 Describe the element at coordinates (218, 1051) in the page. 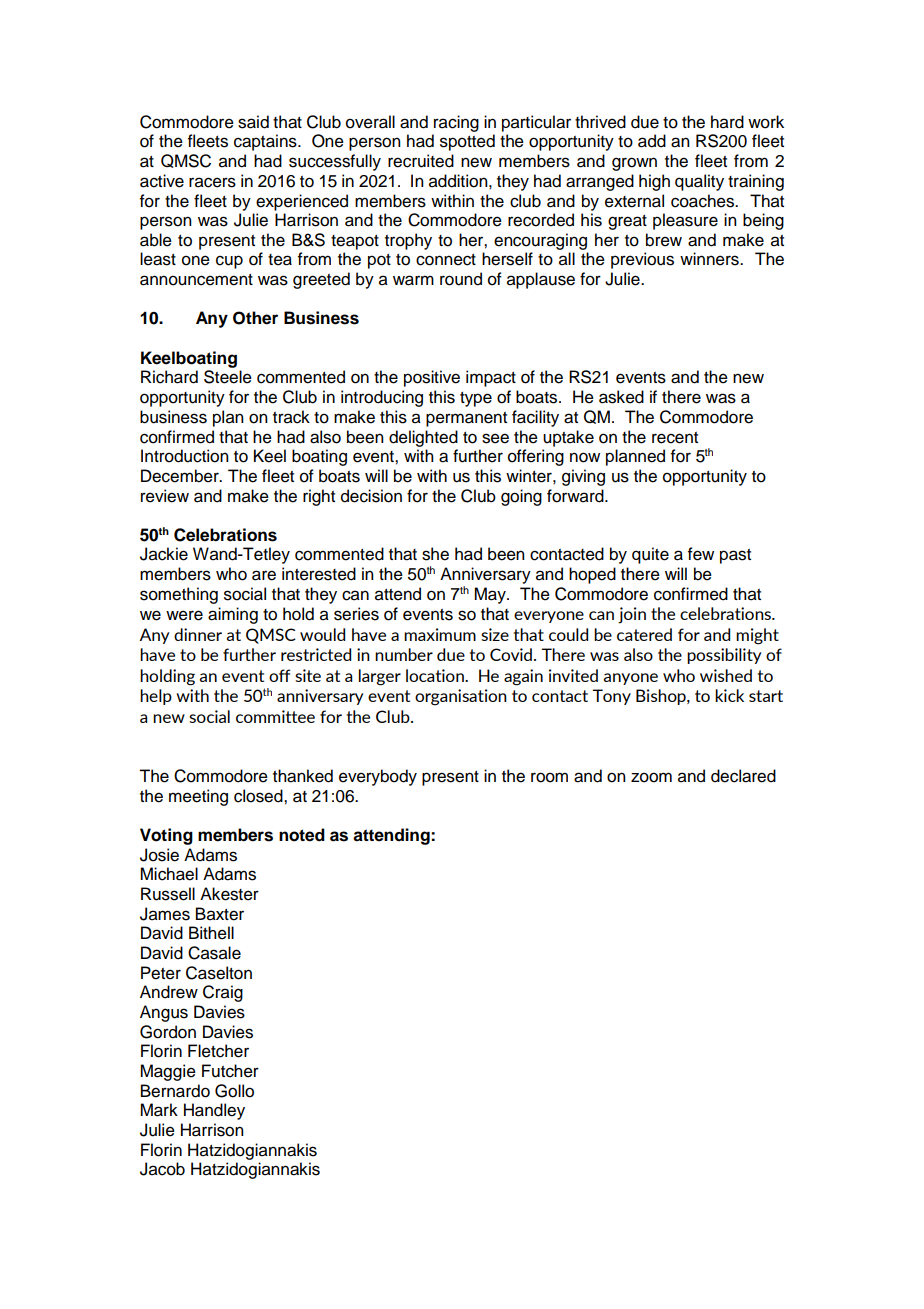

I see `Fletcher` at that location.
